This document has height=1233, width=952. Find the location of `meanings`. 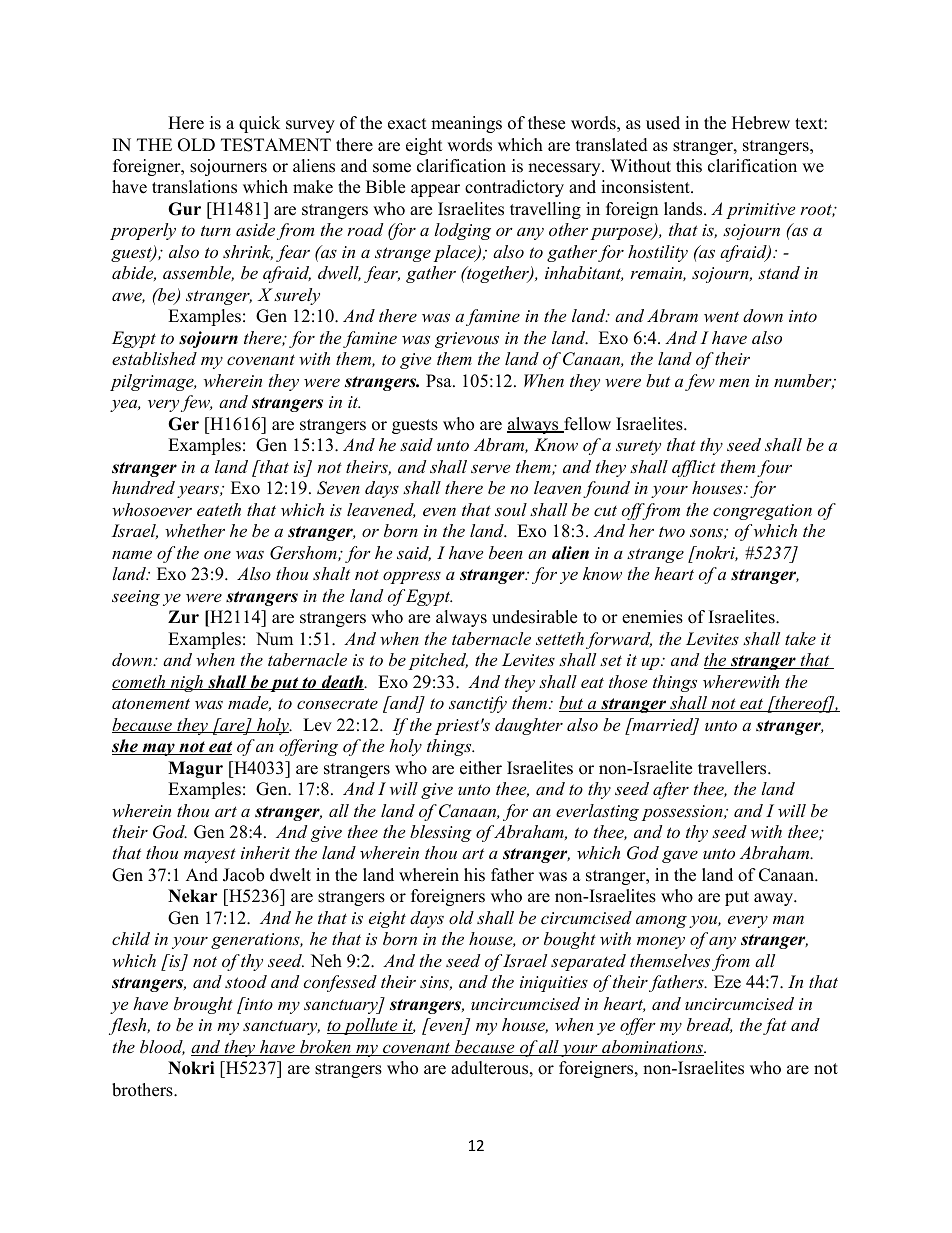

meanings is located at coordinates (466, 124).
